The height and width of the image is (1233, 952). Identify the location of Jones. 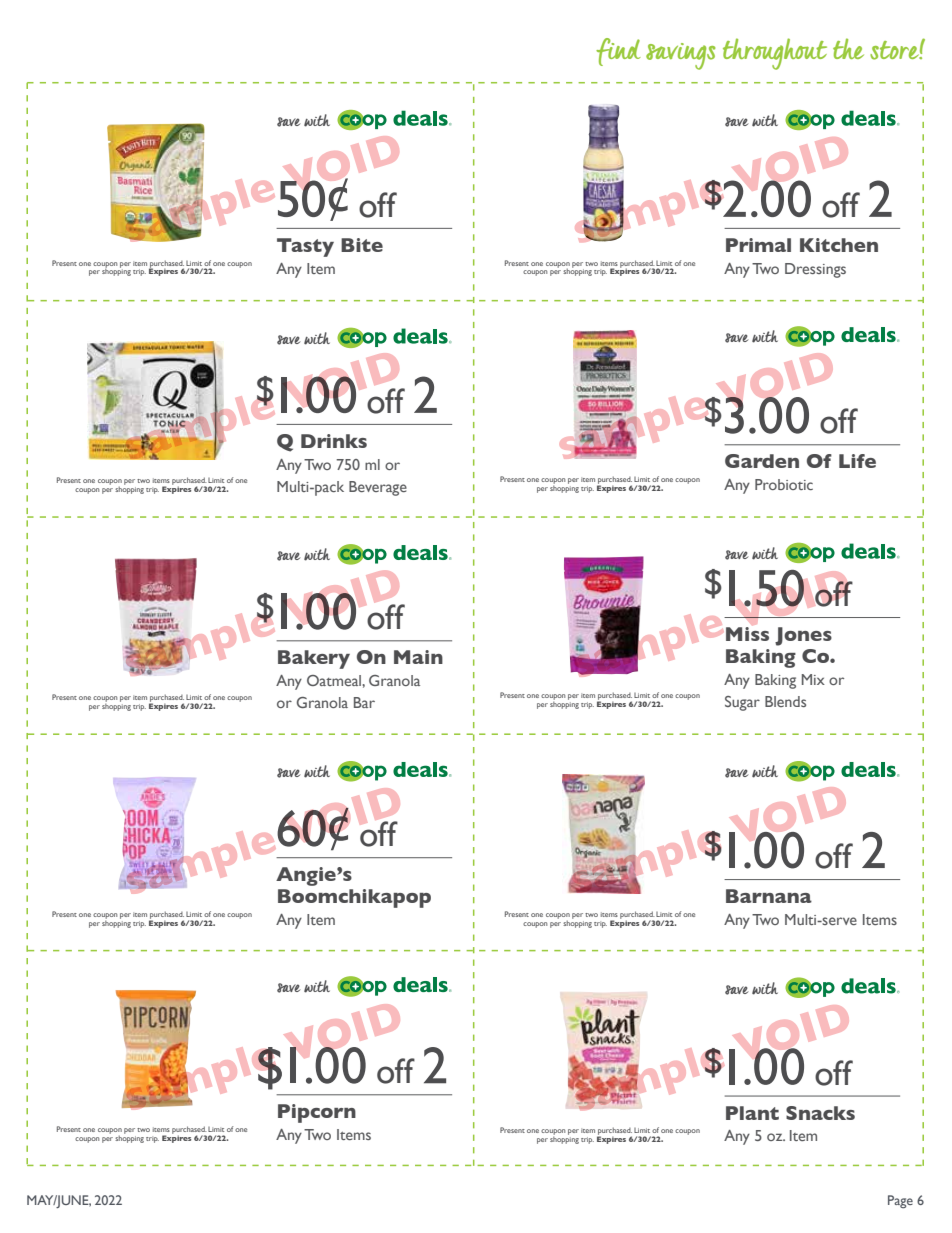
(803, 636).
